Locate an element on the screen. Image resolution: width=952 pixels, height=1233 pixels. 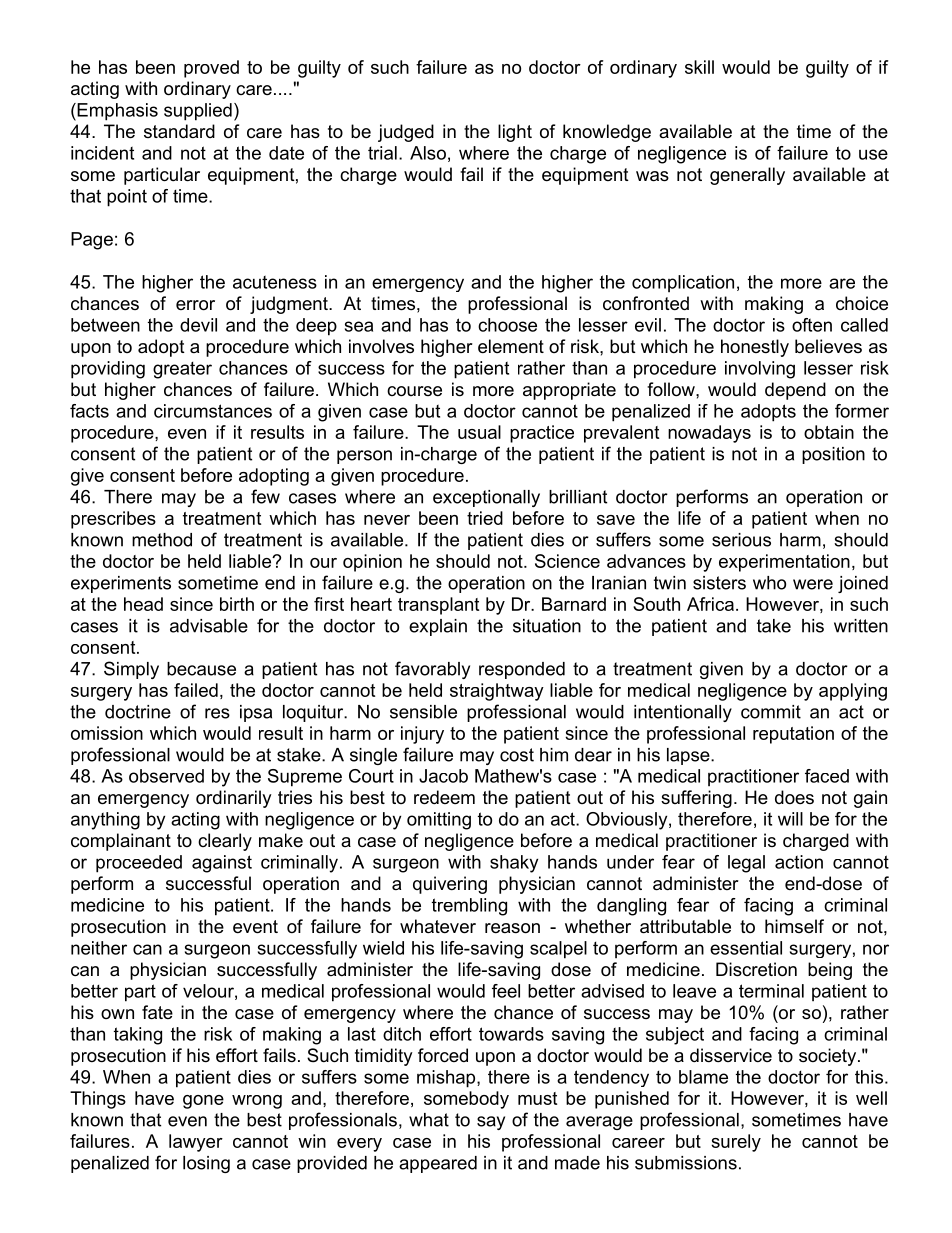
skill is located at coordinates (699, 67).
